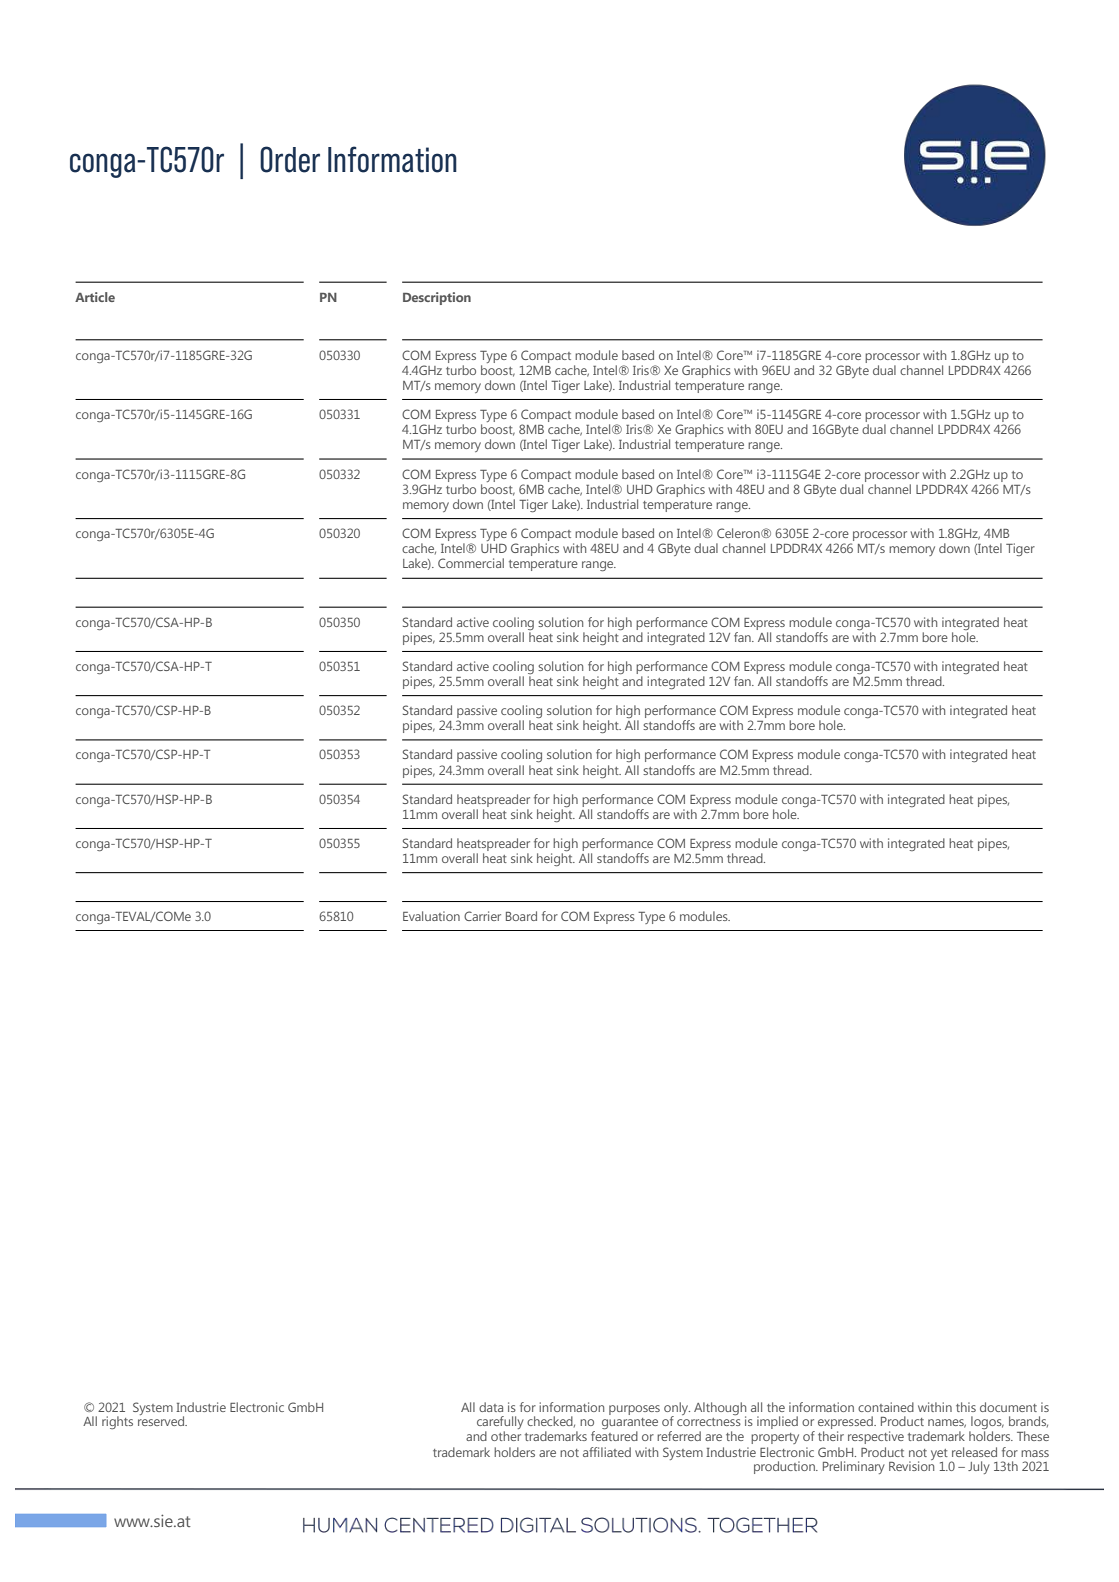 Image resolution: width=1119 pixels, height=1582 pixels. Describe the element at coordinates (471, 563) in the document. I see `Commercial` at that location.
